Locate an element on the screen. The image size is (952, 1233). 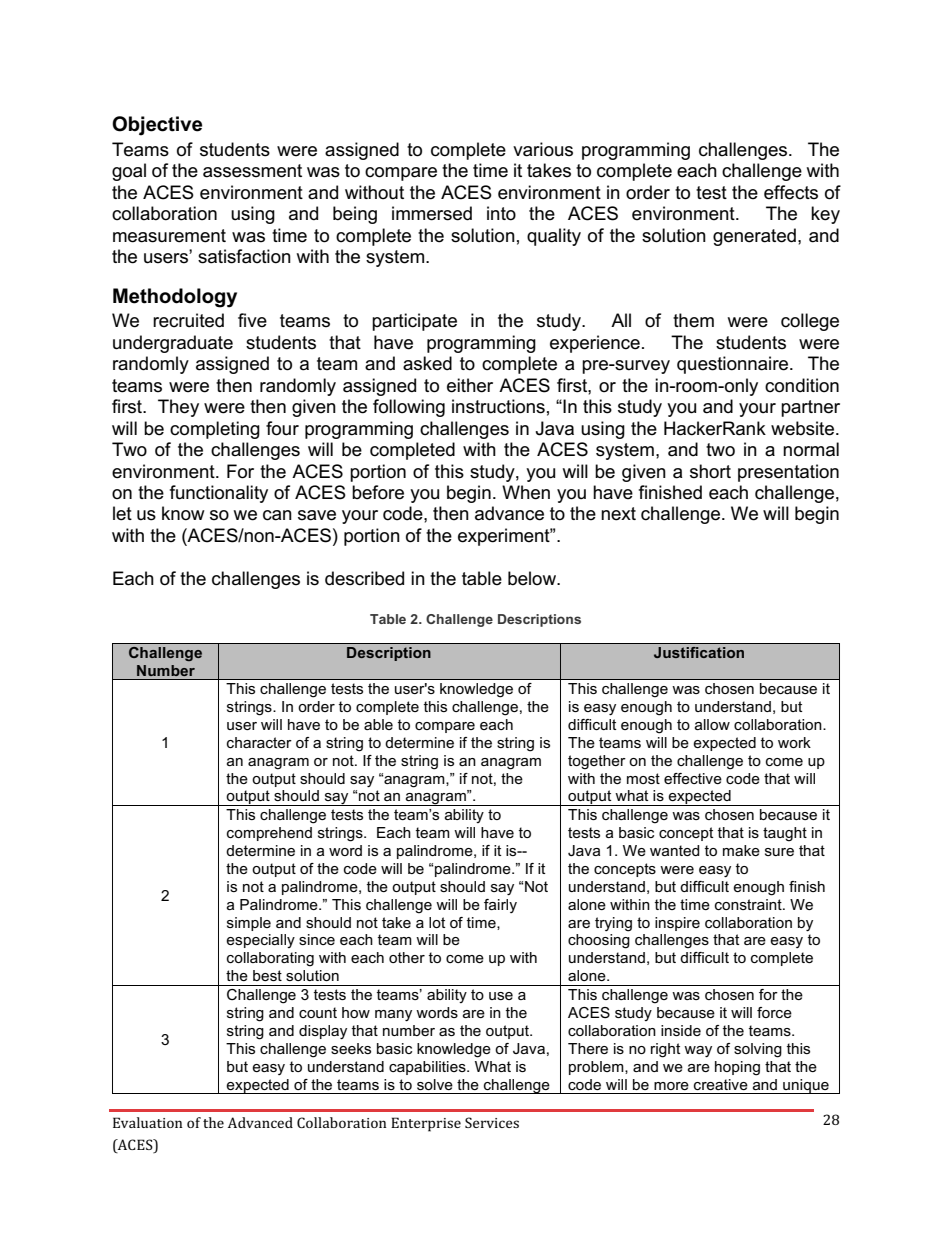
various is located at coordinates (543, 149).
